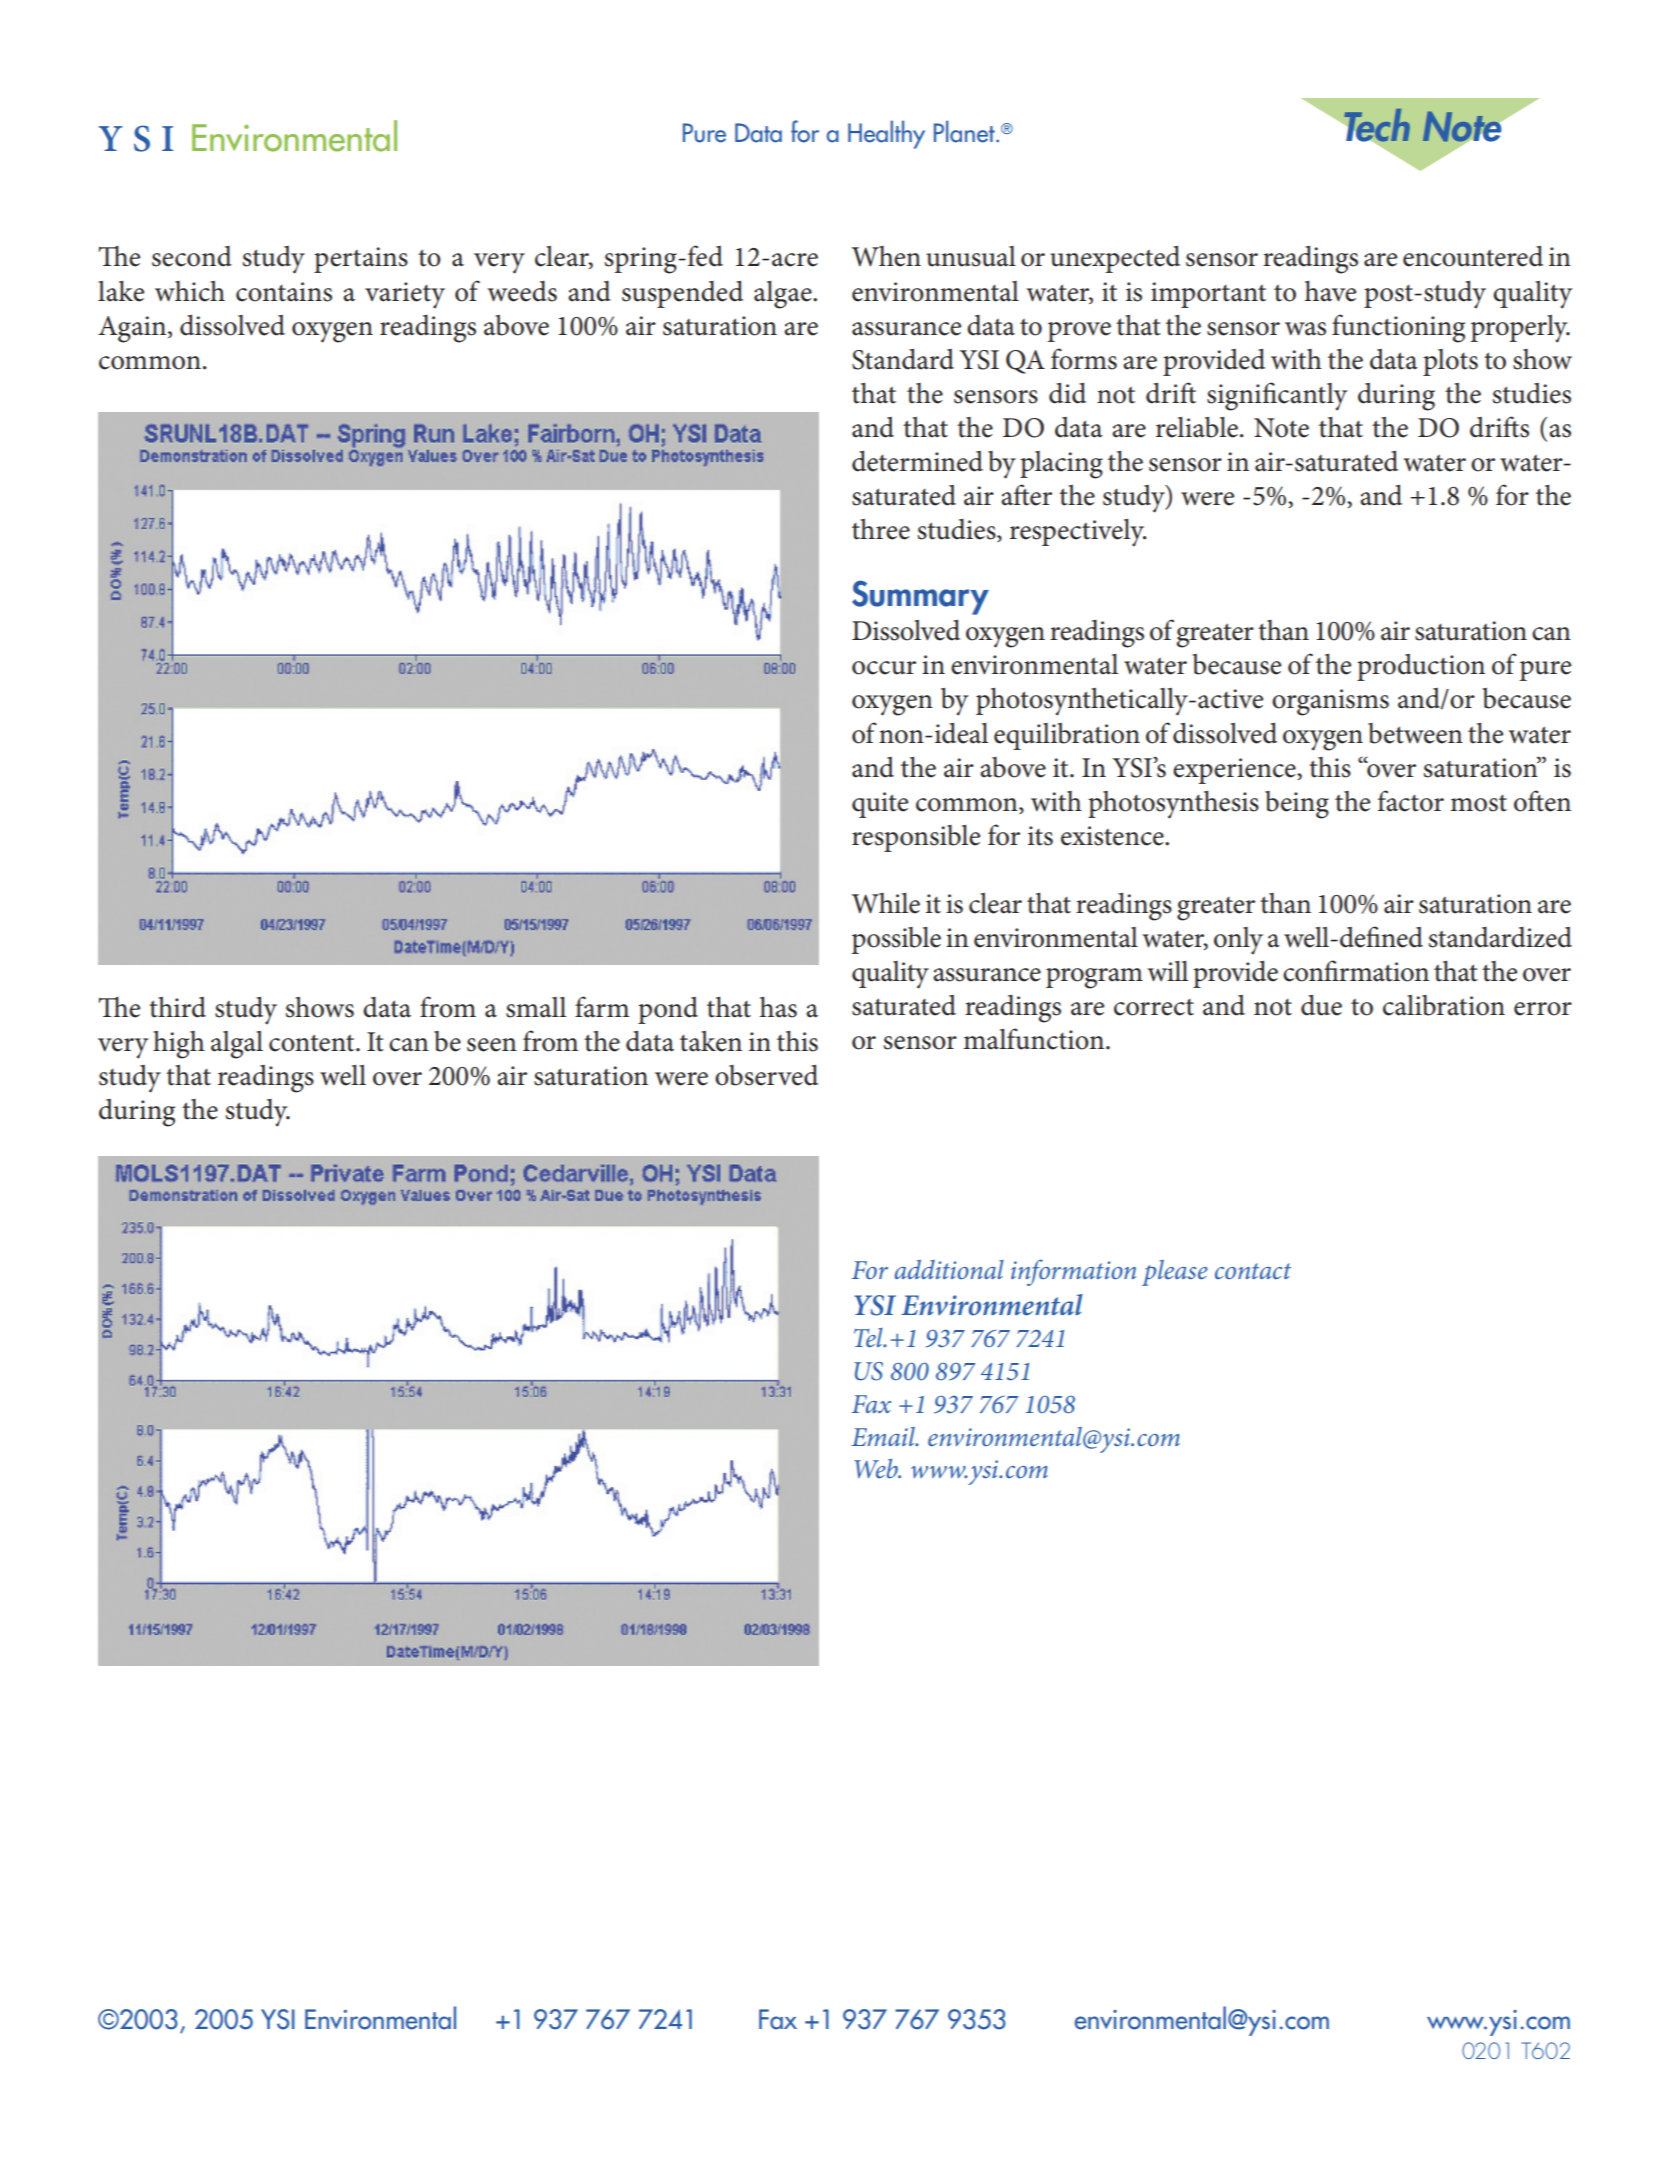  I want to click on has, so click(778, 1007).
